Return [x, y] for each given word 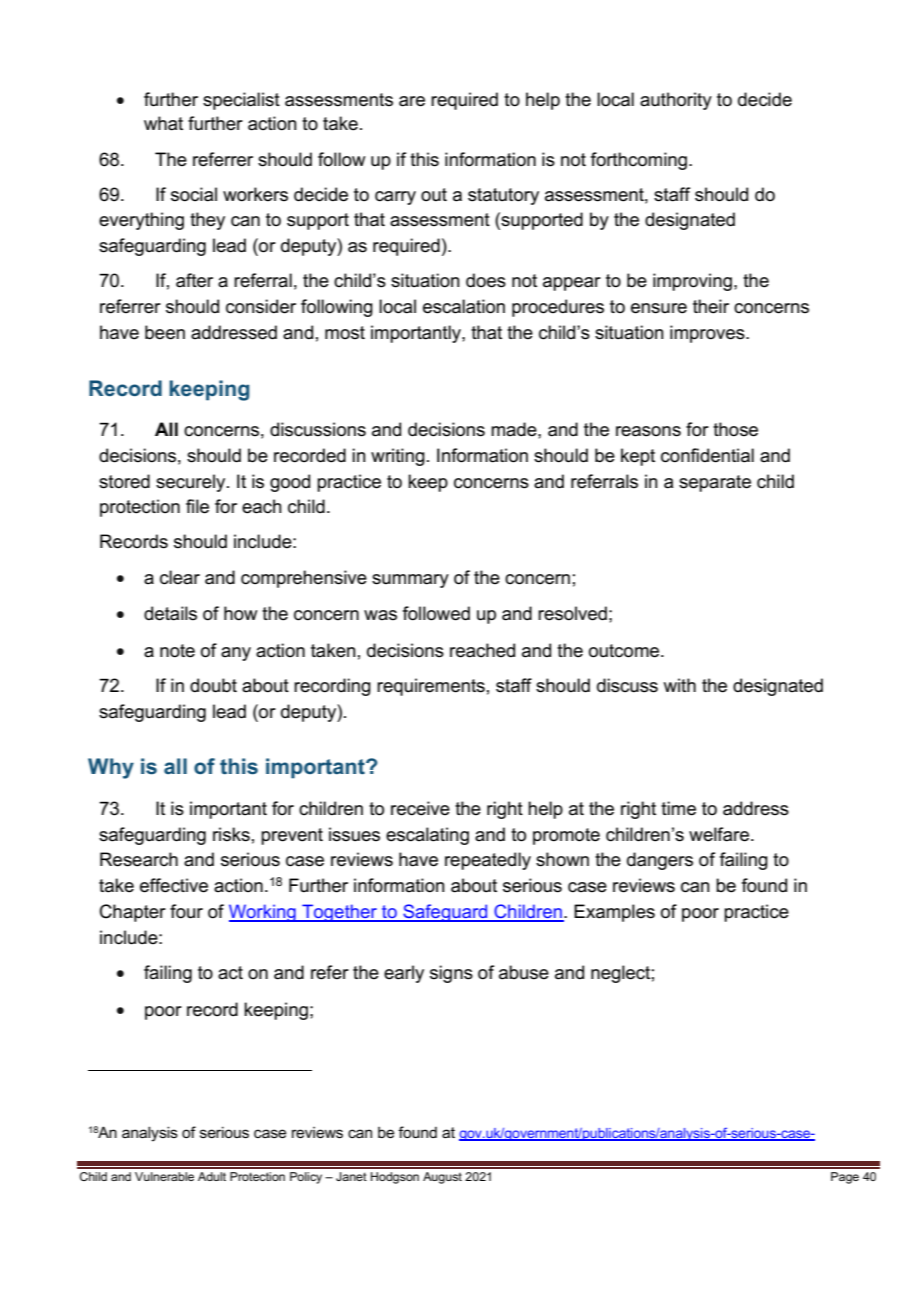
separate [715, 483]
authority [676, 101]
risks [231, 834]
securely [192, 483]
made [515, 429]
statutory [503, 196]
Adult [212, 1176]
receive [420, 808]
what [163, 123]
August [442, 1178]
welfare [719, 834]
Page [845, 1178]
